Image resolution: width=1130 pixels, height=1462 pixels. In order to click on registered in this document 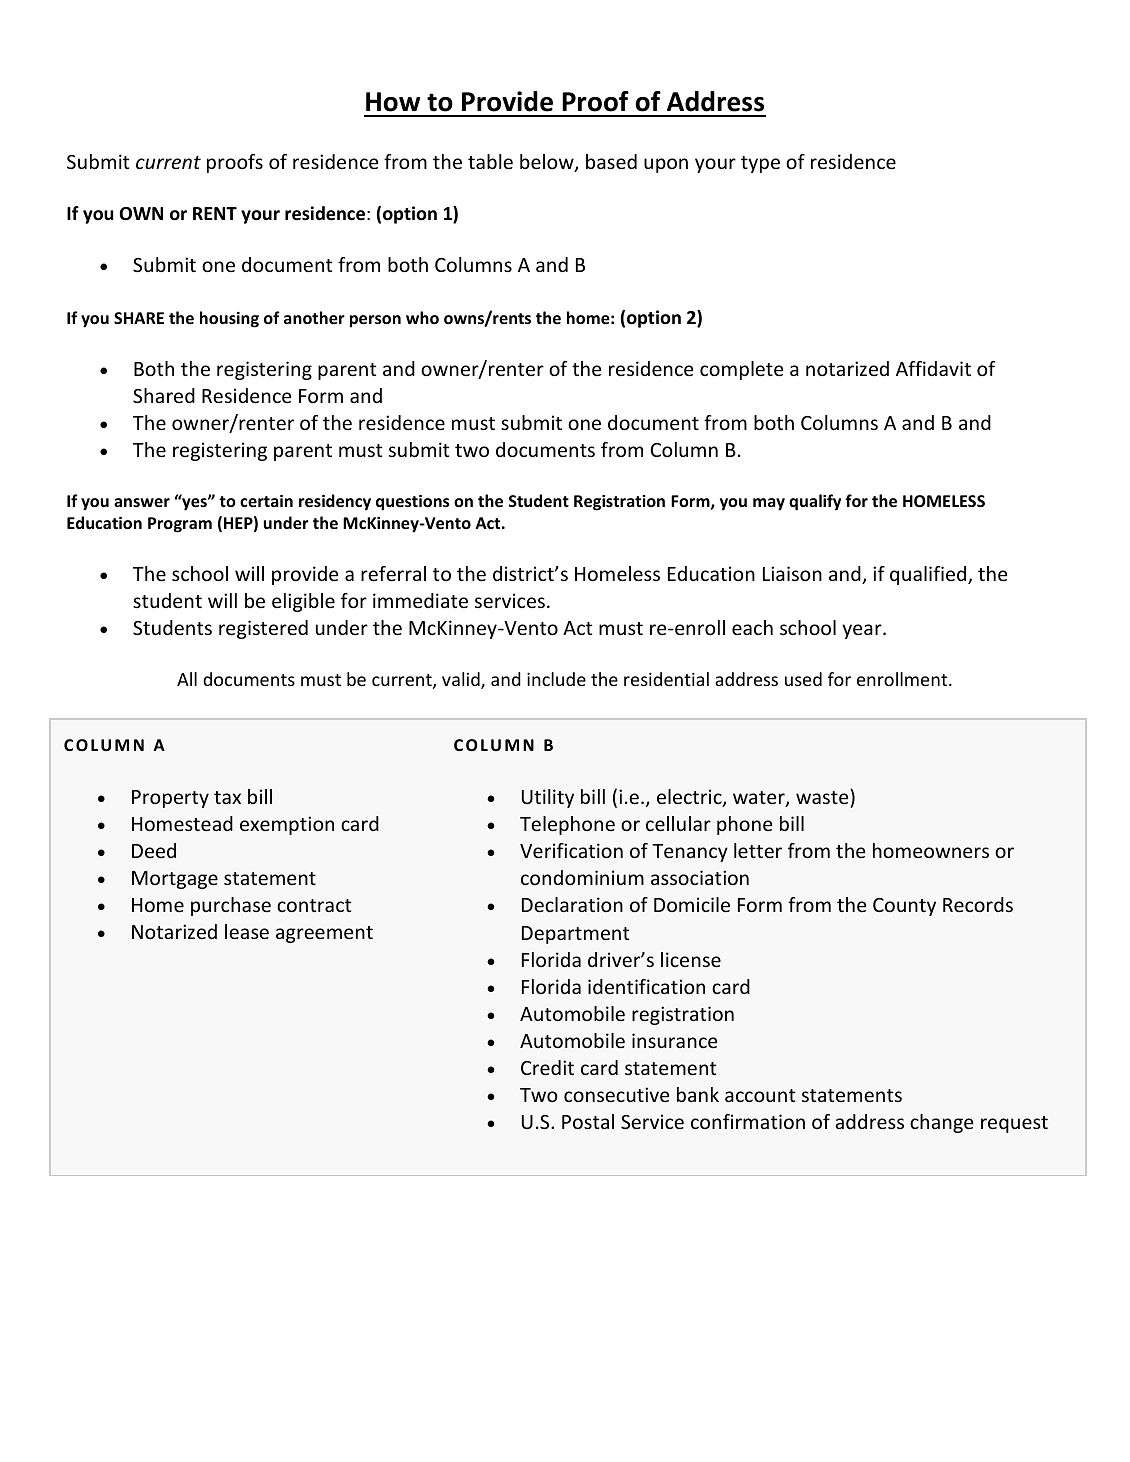, I will do `click(263, 629)`.
